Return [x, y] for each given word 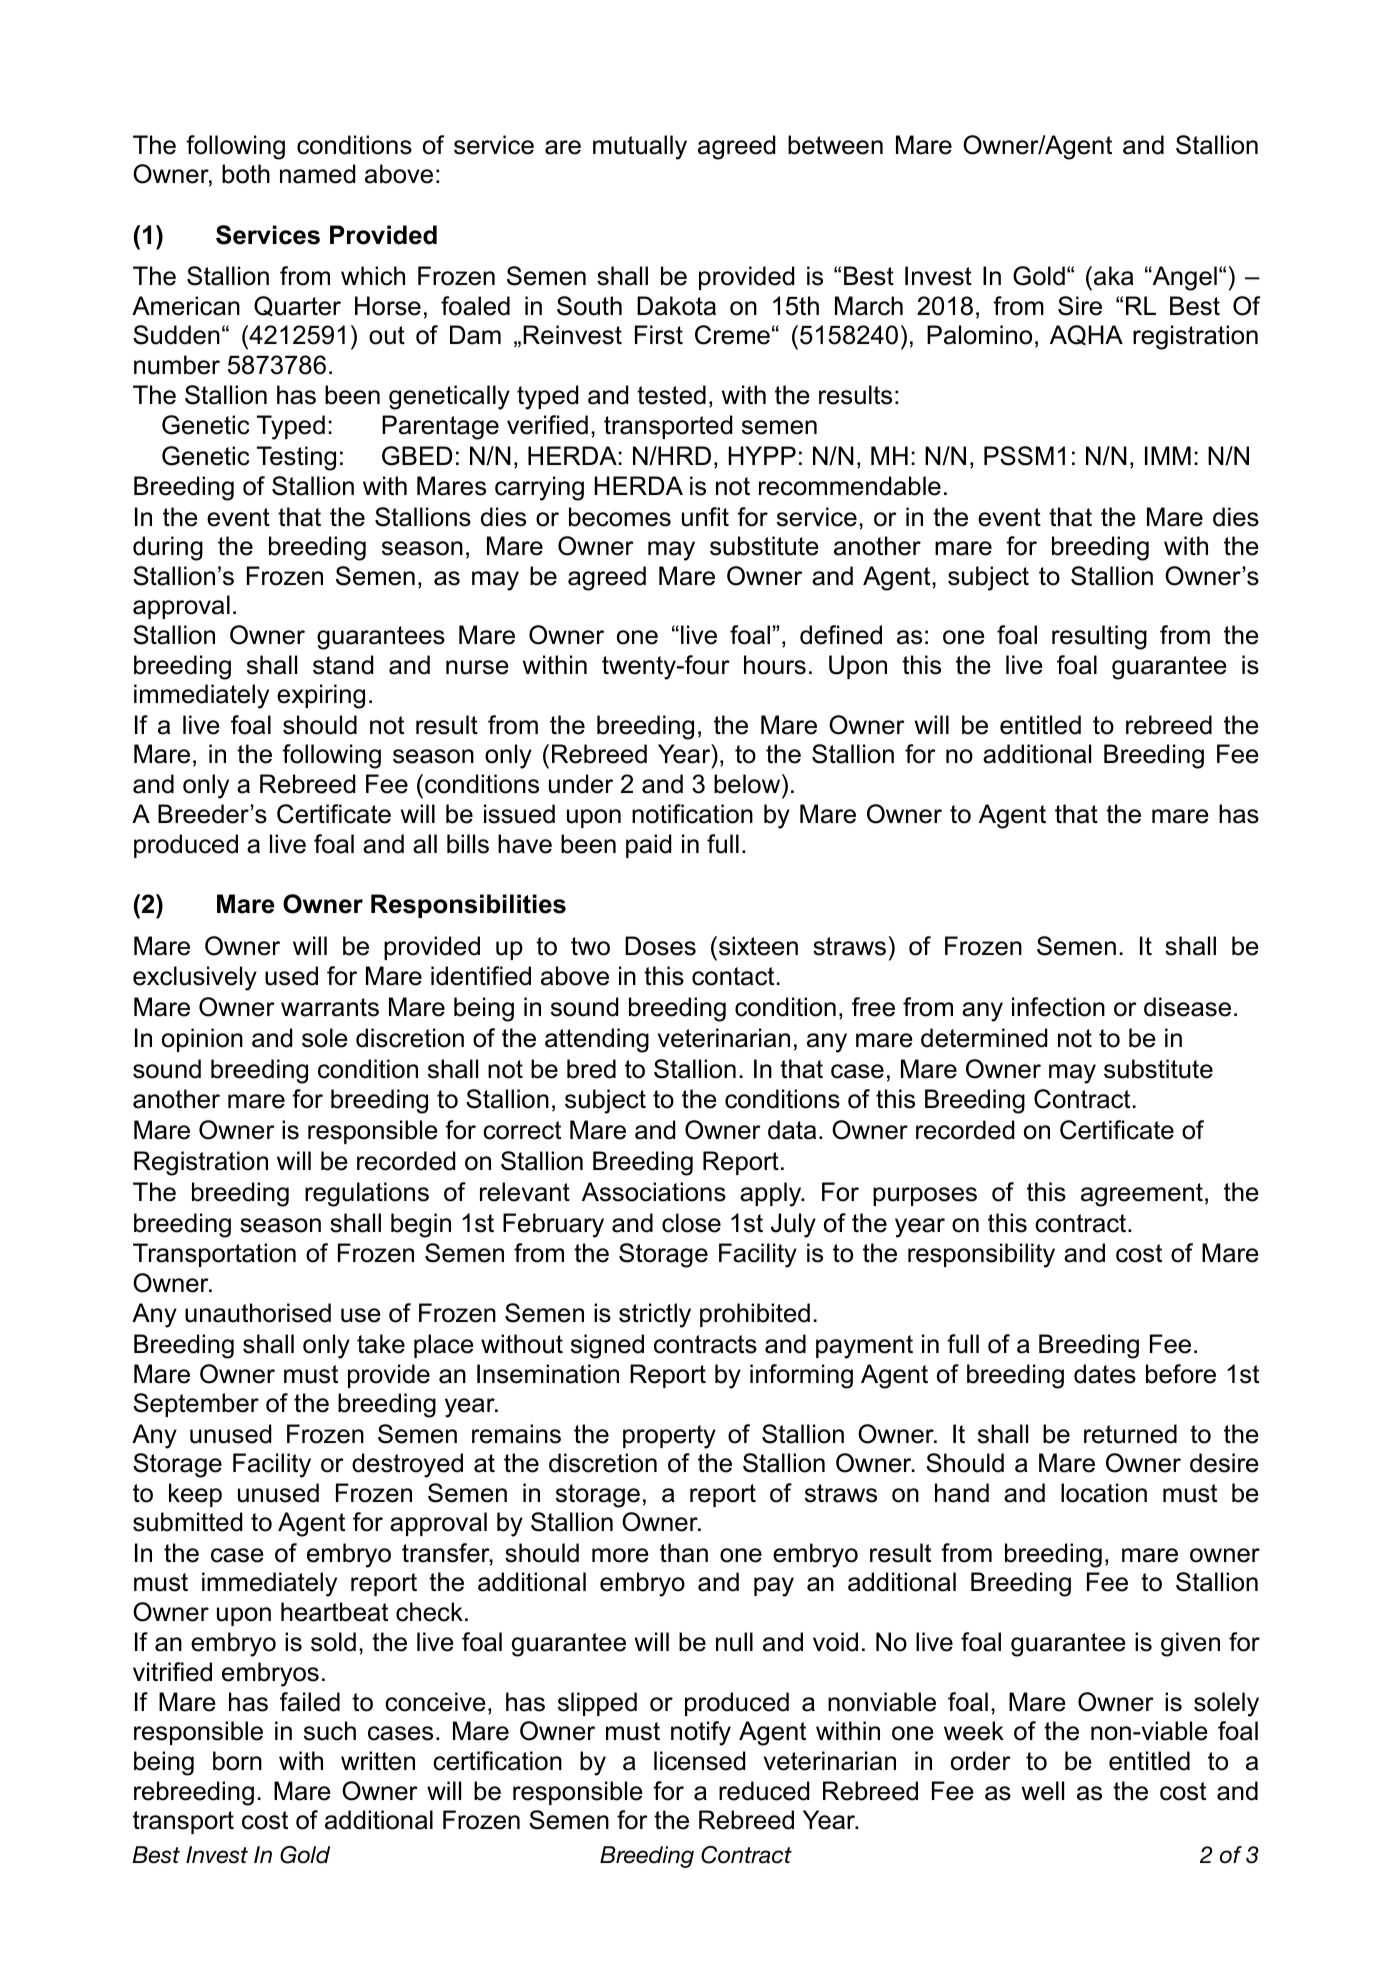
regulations [367, 1194]
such [330, 1731]
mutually [640, 147]
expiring [321, 696]
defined [841, 635]
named [317, 174]
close [691, 1223]
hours [775, 665]
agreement [1142, 1195]
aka [1114, 276]
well [1043, 1791]
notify [701, 1733]
